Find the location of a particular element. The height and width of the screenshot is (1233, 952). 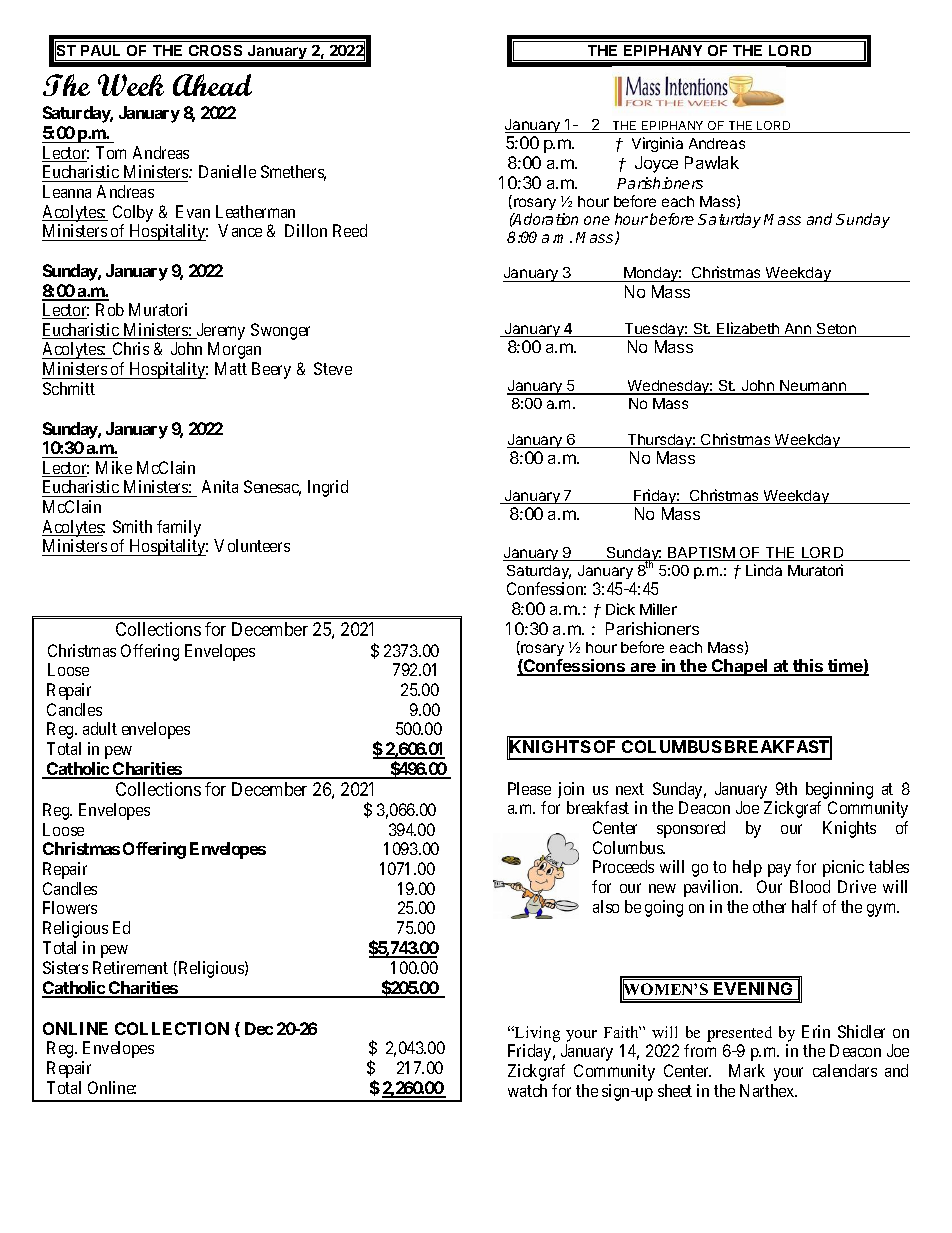

Joyce is located at coordinates (656, 164).
